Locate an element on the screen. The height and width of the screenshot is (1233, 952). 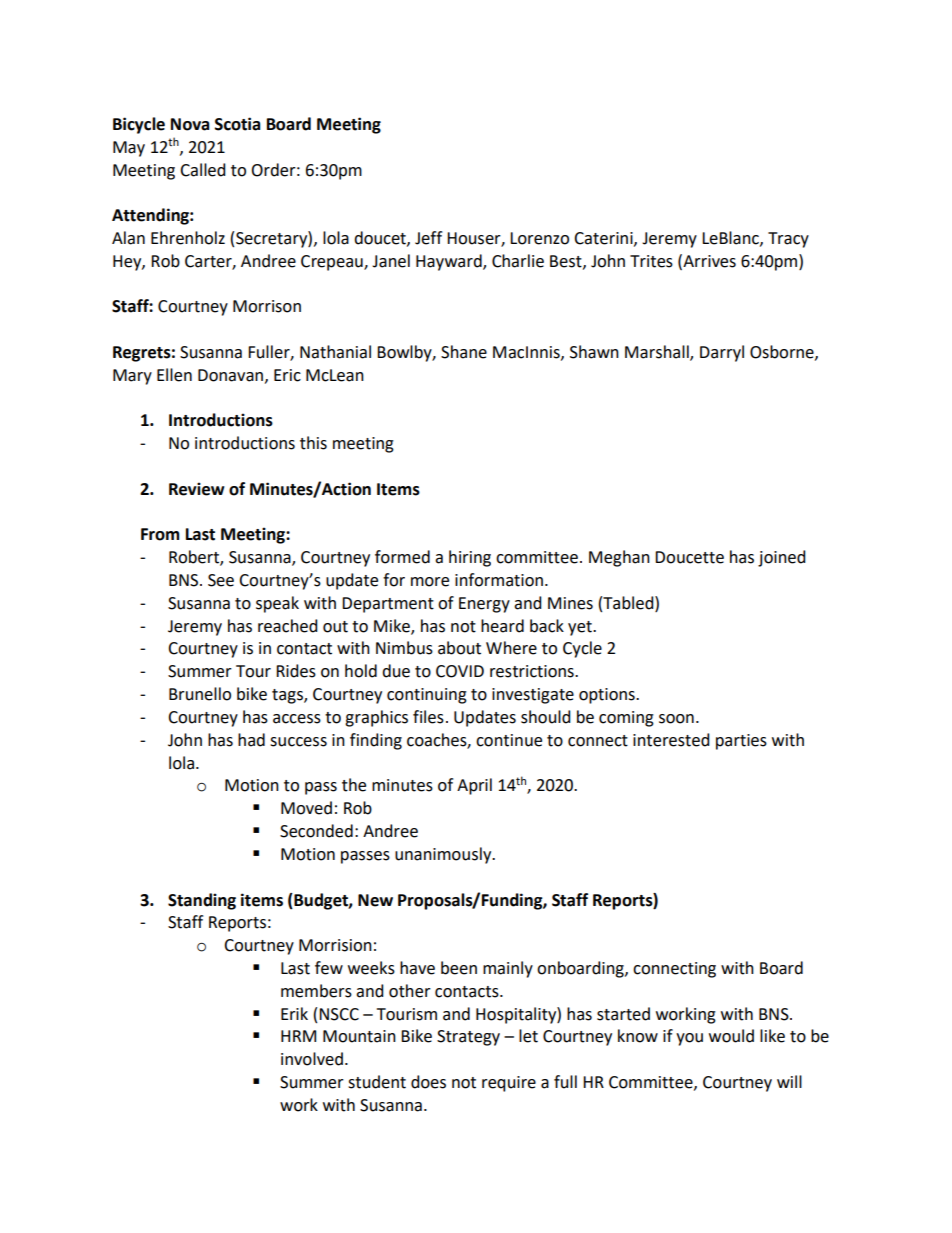
HRM is located at coordinates (298, 1036).
